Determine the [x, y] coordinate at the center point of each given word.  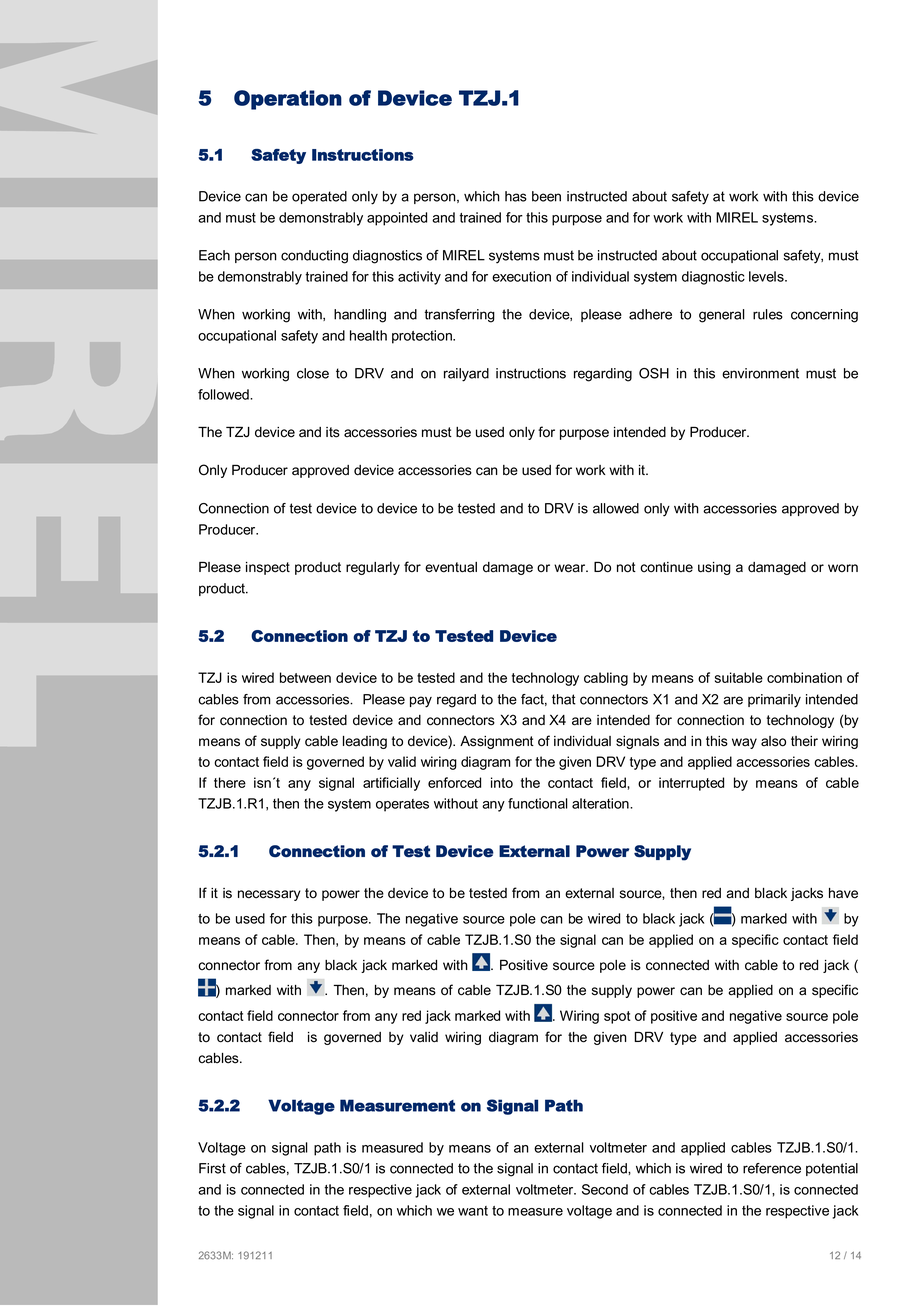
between [305, 677]
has [516, 196]
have [843, 893]
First [212, 1168]
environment [760, 373]
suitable [739, 677]
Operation [288, 100]
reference [772, 1168]
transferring [459, 316]
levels [767, 276]
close [313, 373]
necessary [269, 895]
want [473, 1211]
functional [538, 803]
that [564, 699]
